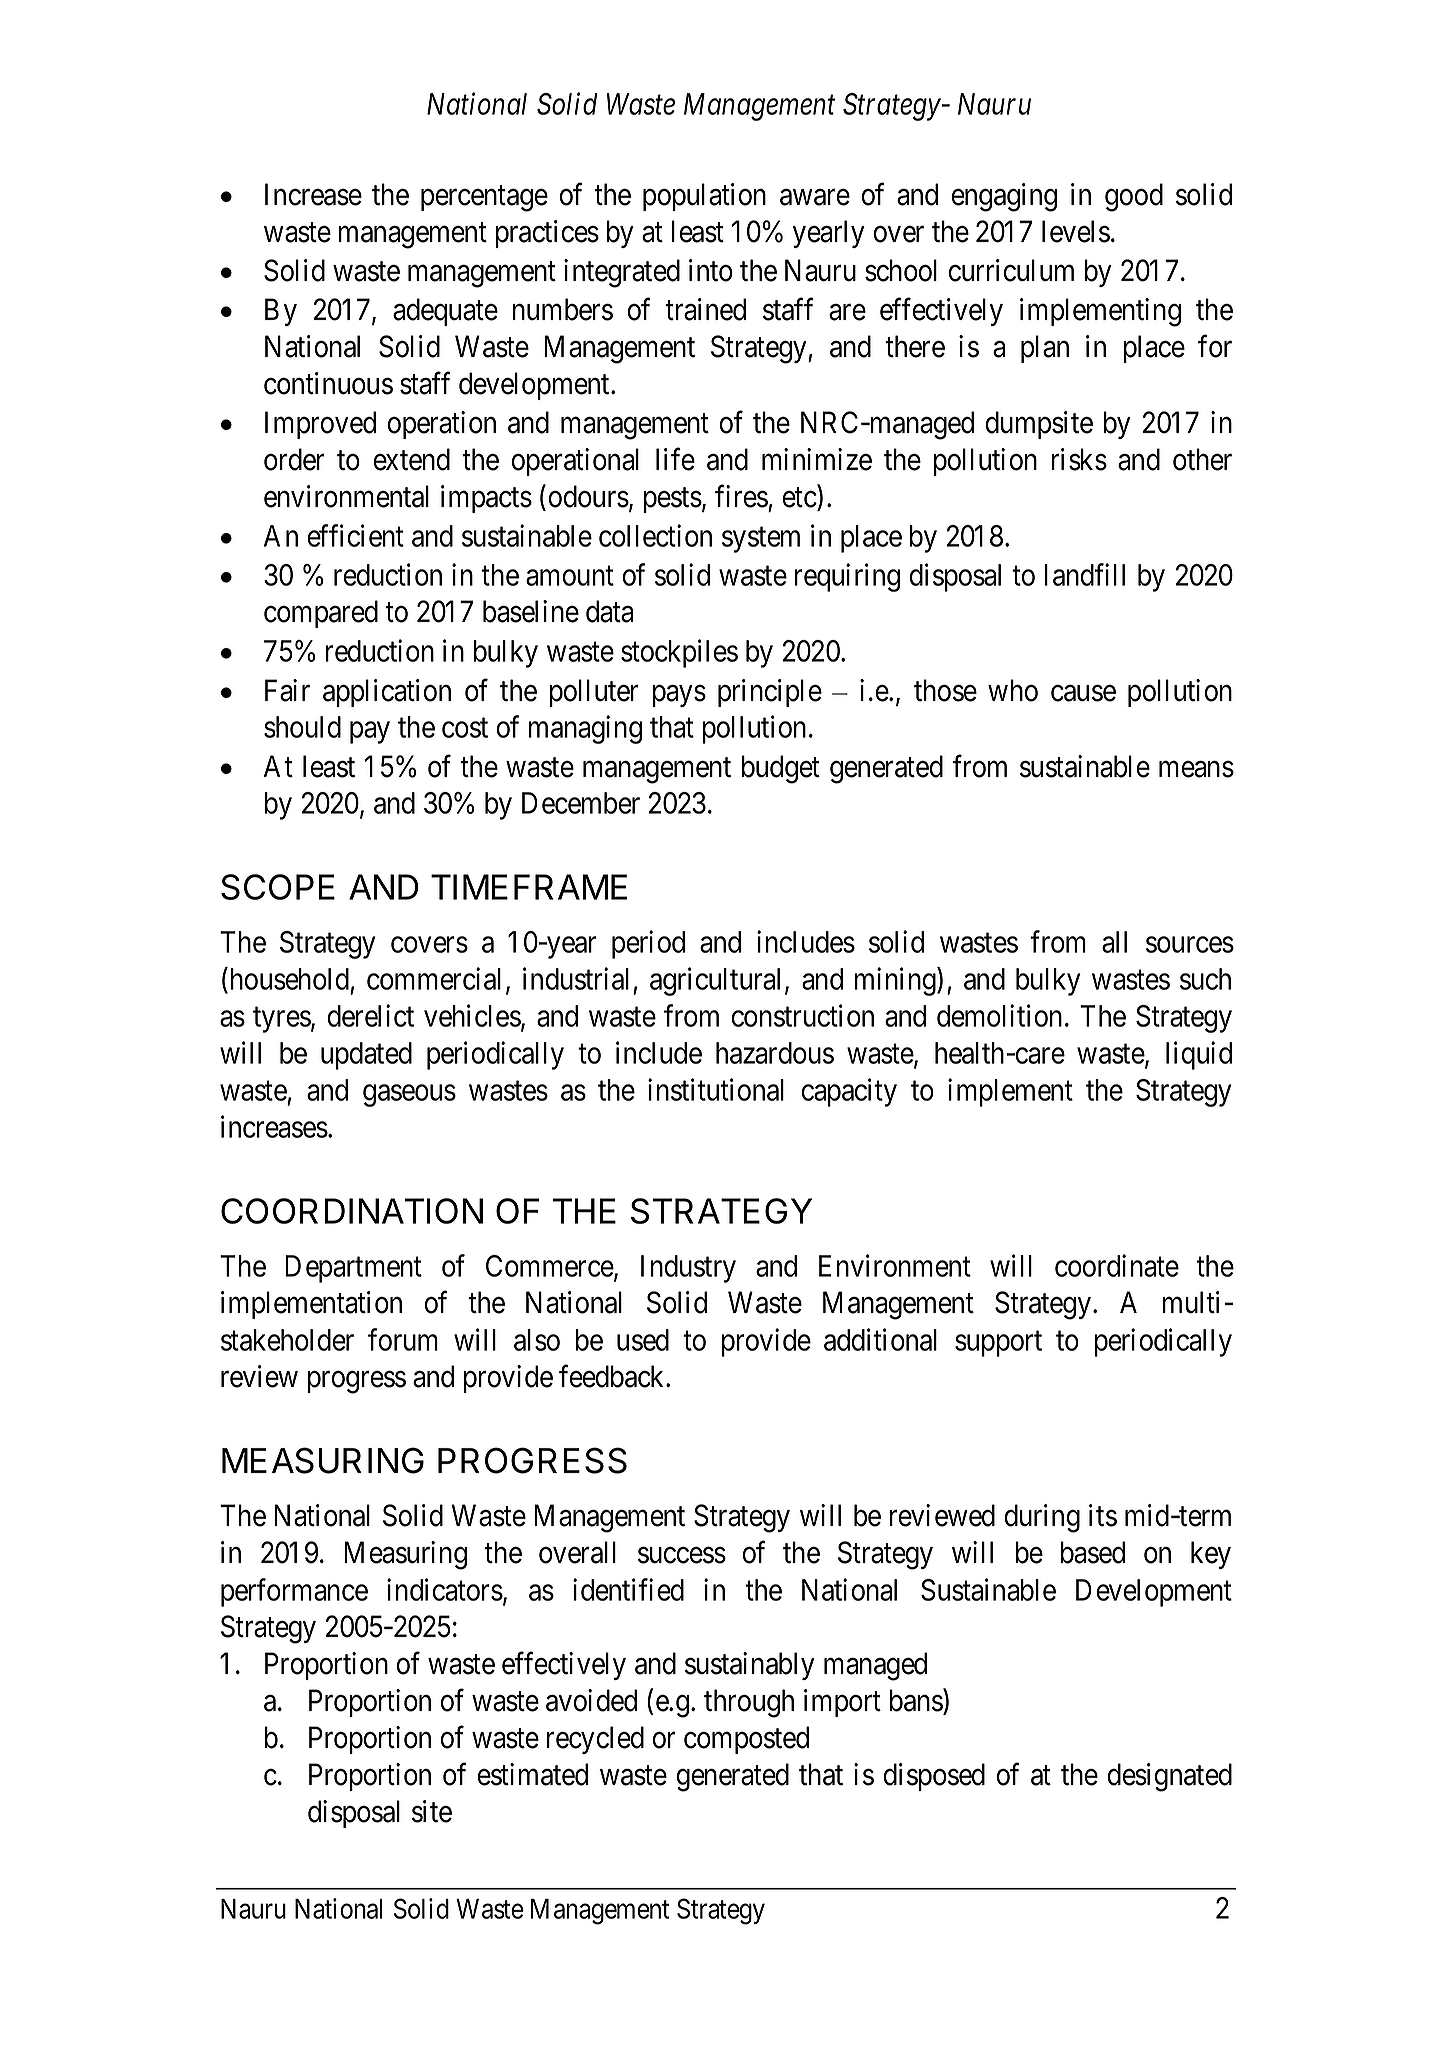 This screenshot has width=1452, height=2053. What do you see at coordinates (353, 1269) in the screenshot?
I see `Department` at bounding box center [353, 1269].
